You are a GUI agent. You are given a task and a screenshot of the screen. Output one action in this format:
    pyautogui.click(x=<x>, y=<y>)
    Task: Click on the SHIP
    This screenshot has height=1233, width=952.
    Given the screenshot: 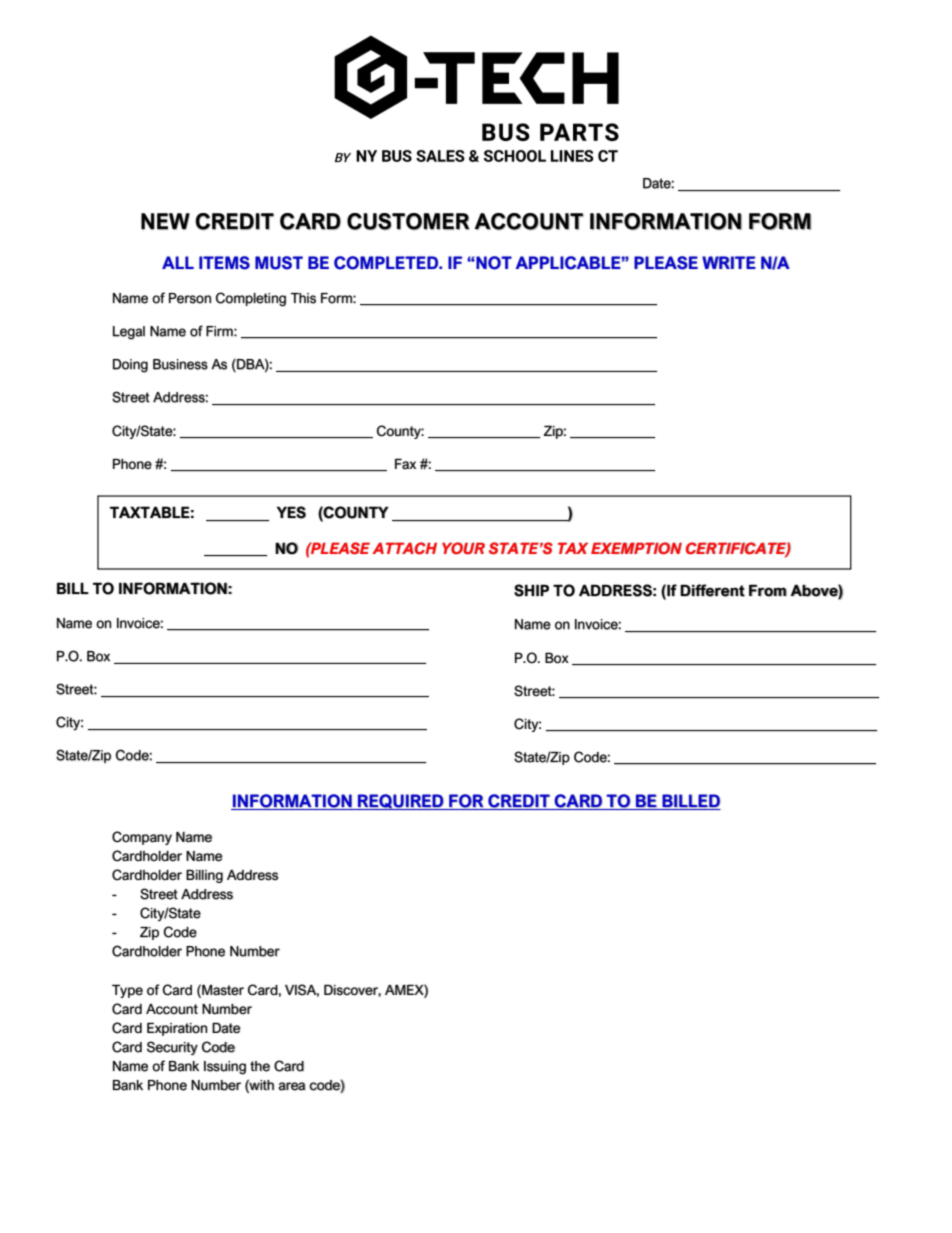 What is the action you would take?
    pyautogui.click(x=531, y=590)
